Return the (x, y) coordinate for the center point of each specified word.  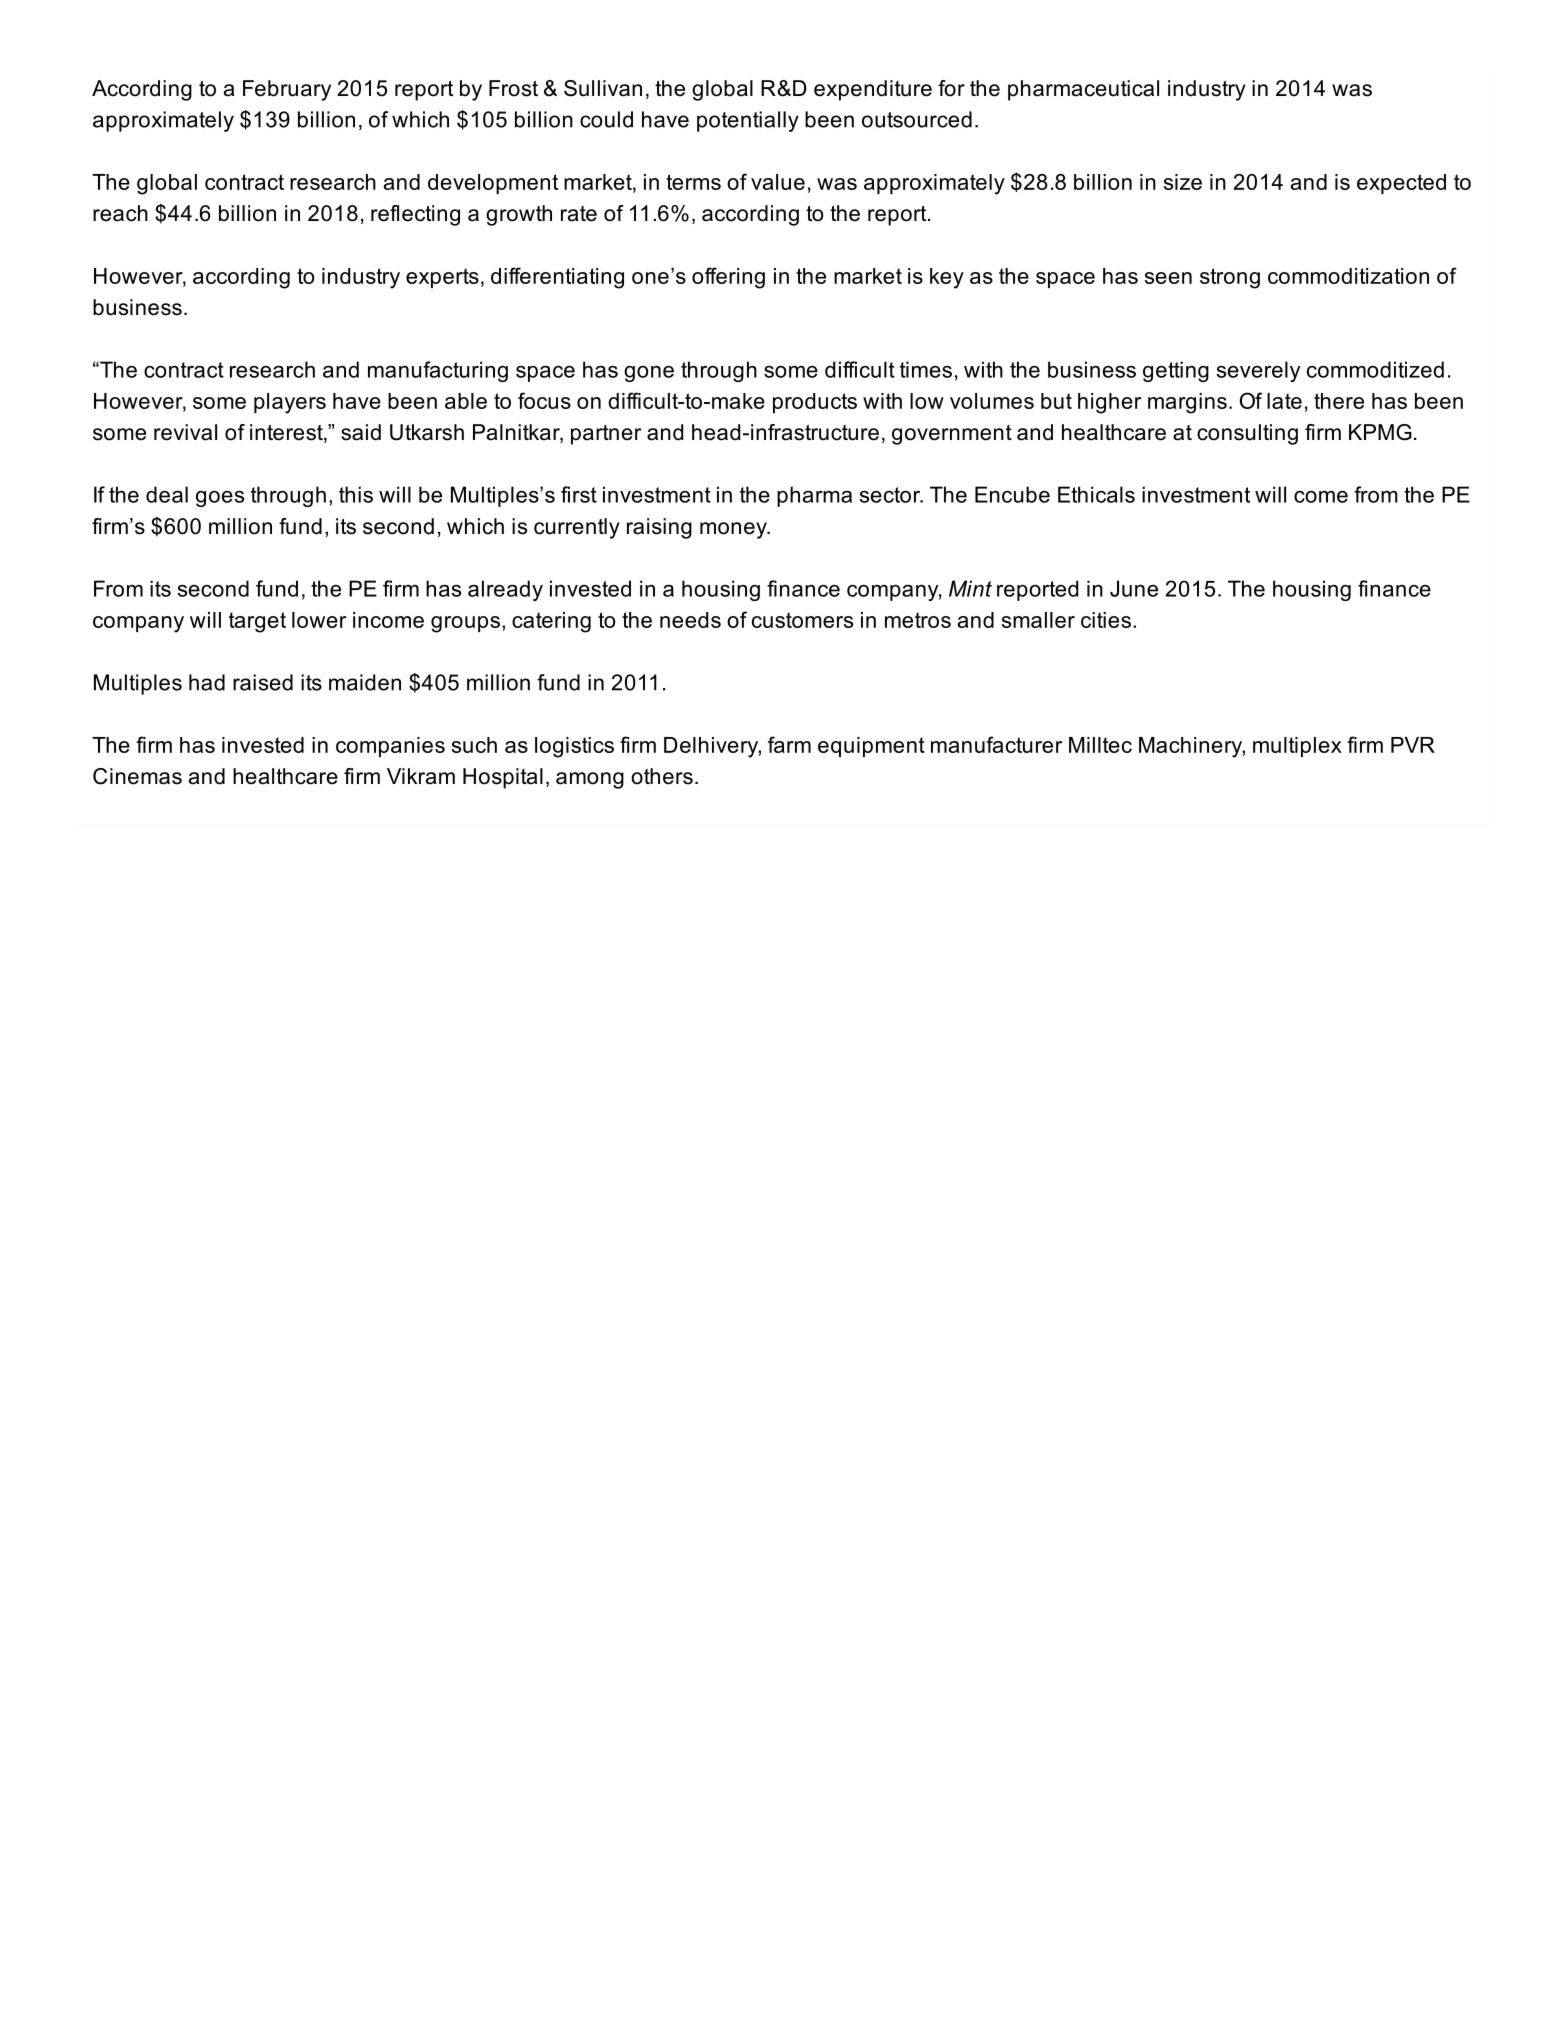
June (1134, 588)
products (815, 403)
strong (1230, 278)
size (1183, 182)
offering (728, 278)
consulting (1247, 434)
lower (319, 620)
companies (390, 747)
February (287, 90)
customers (802, 620)
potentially (748, 121)
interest (287, 433)
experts (442, 278)
